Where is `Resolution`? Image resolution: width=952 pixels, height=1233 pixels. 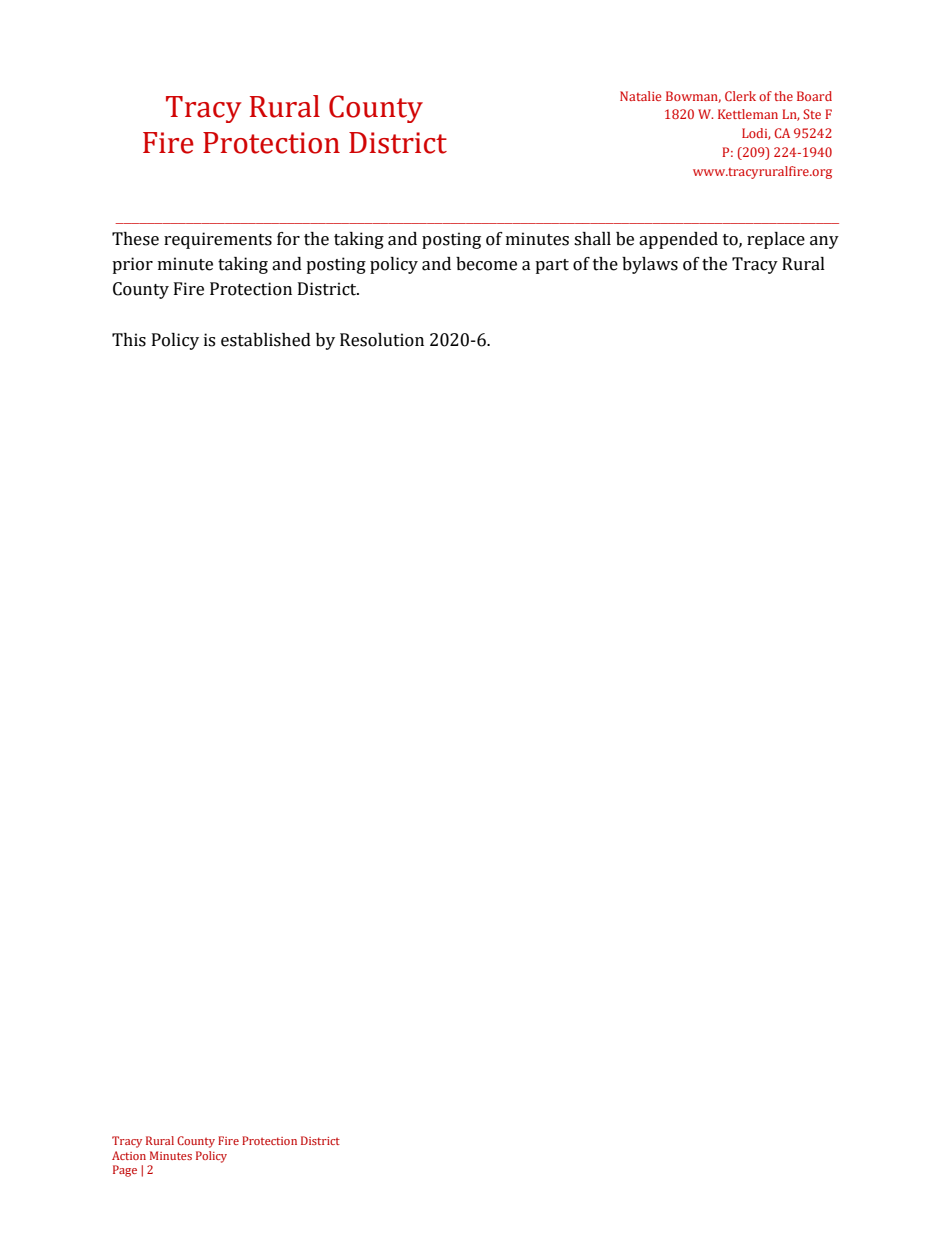
Resolution is located at coordinates (382, 340).
